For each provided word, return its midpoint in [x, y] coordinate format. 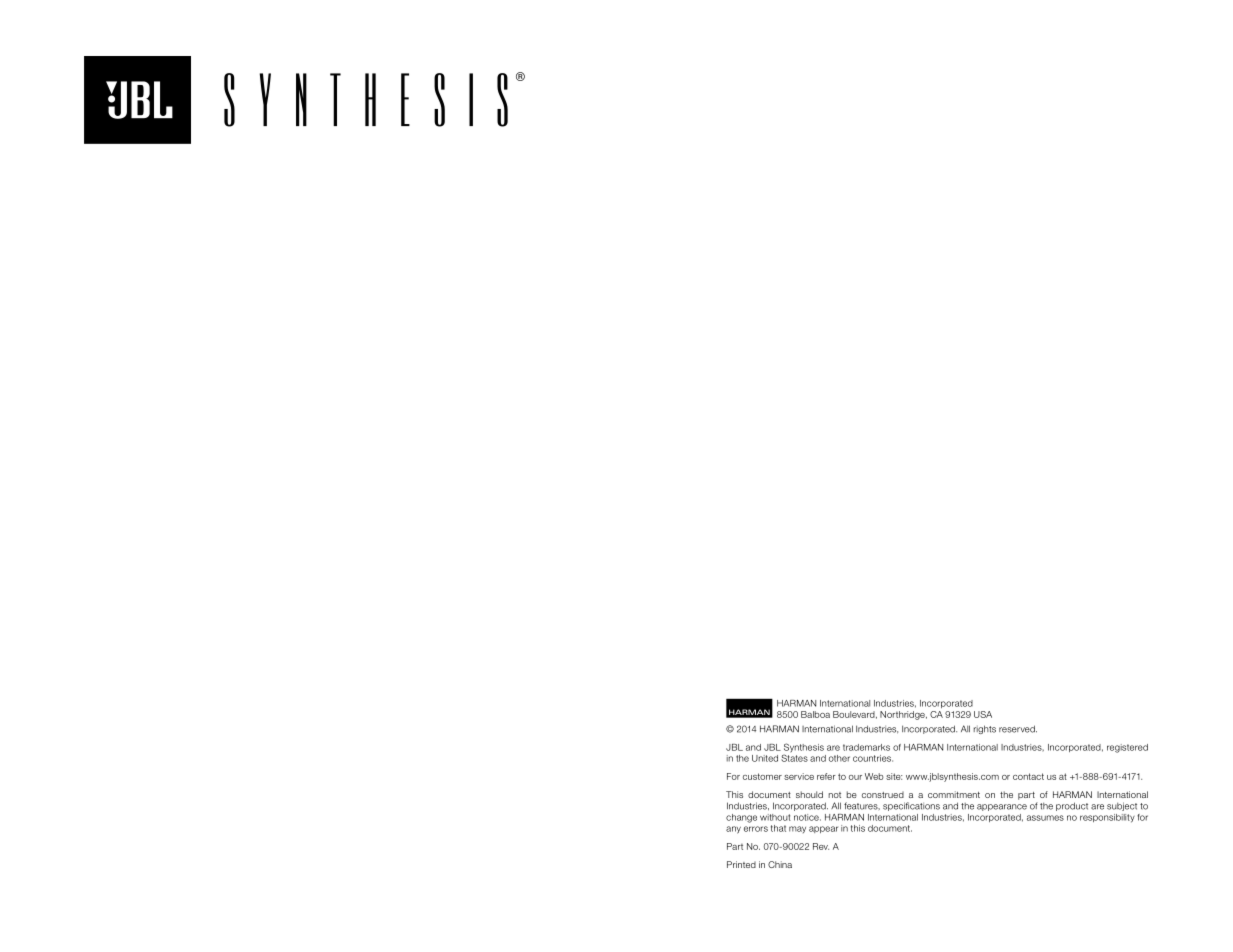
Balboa [815, 714]
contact [1028, 776]
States [794, 757]
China [780, 864]
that [778, 828]
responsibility [1107, 818]
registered [1127, 748]
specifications [911, 806]
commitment [954, 794]
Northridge [903, 715]
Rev [821, 846]
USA [983, 714]
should [809, 794]
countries [873, 758]
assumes [1045, 818]
